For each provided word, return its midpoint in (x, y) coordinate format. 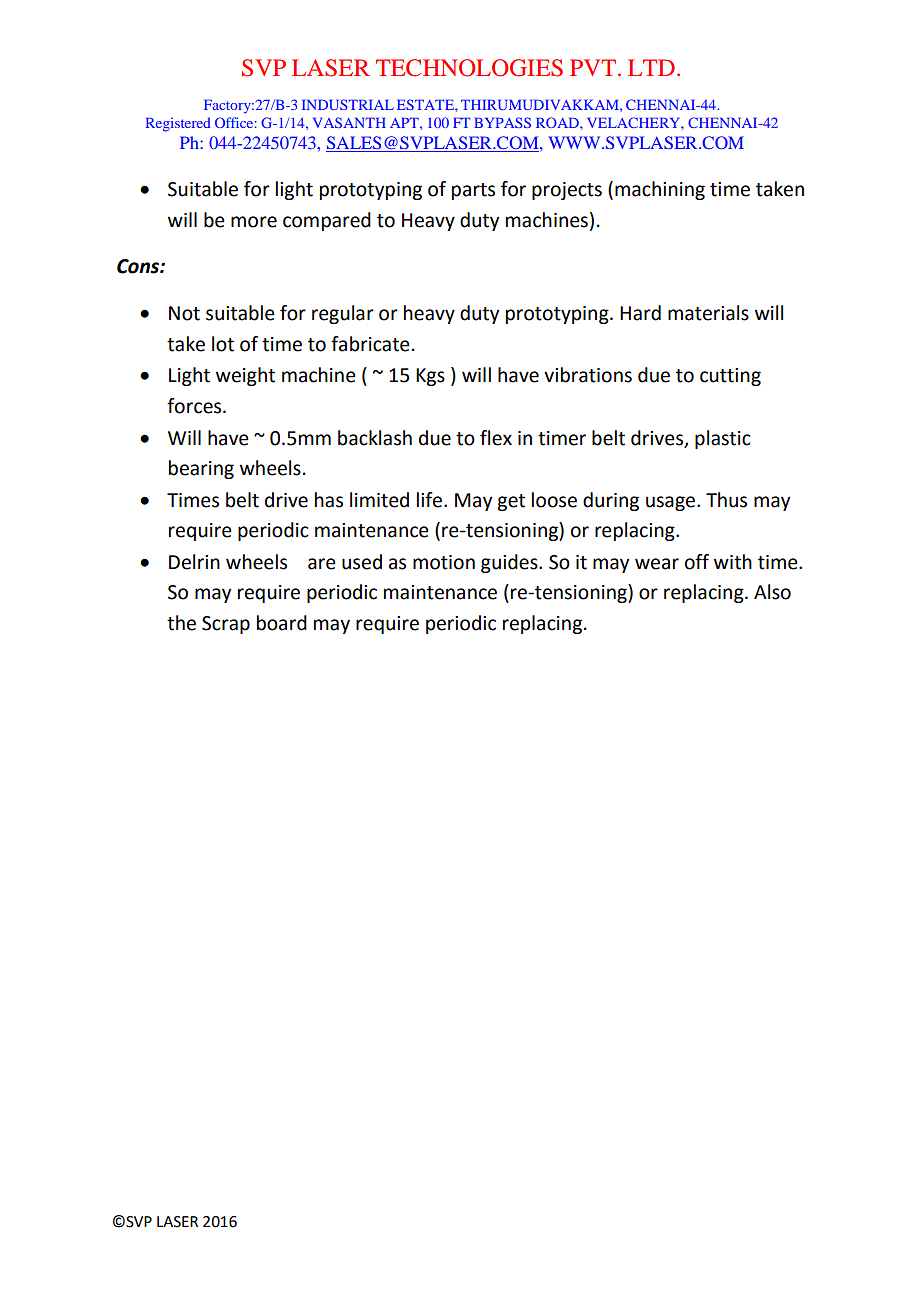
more (254, 222)
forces (195, 406)
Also (772, 592)
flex (496, 438)
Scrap (226, 625)
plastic (723, 439)
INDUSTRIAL (348, 104)
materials (708, 313)
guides (510, 563)
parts (473, 191)
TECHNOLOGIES (469, 68)
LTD (651, 67)
